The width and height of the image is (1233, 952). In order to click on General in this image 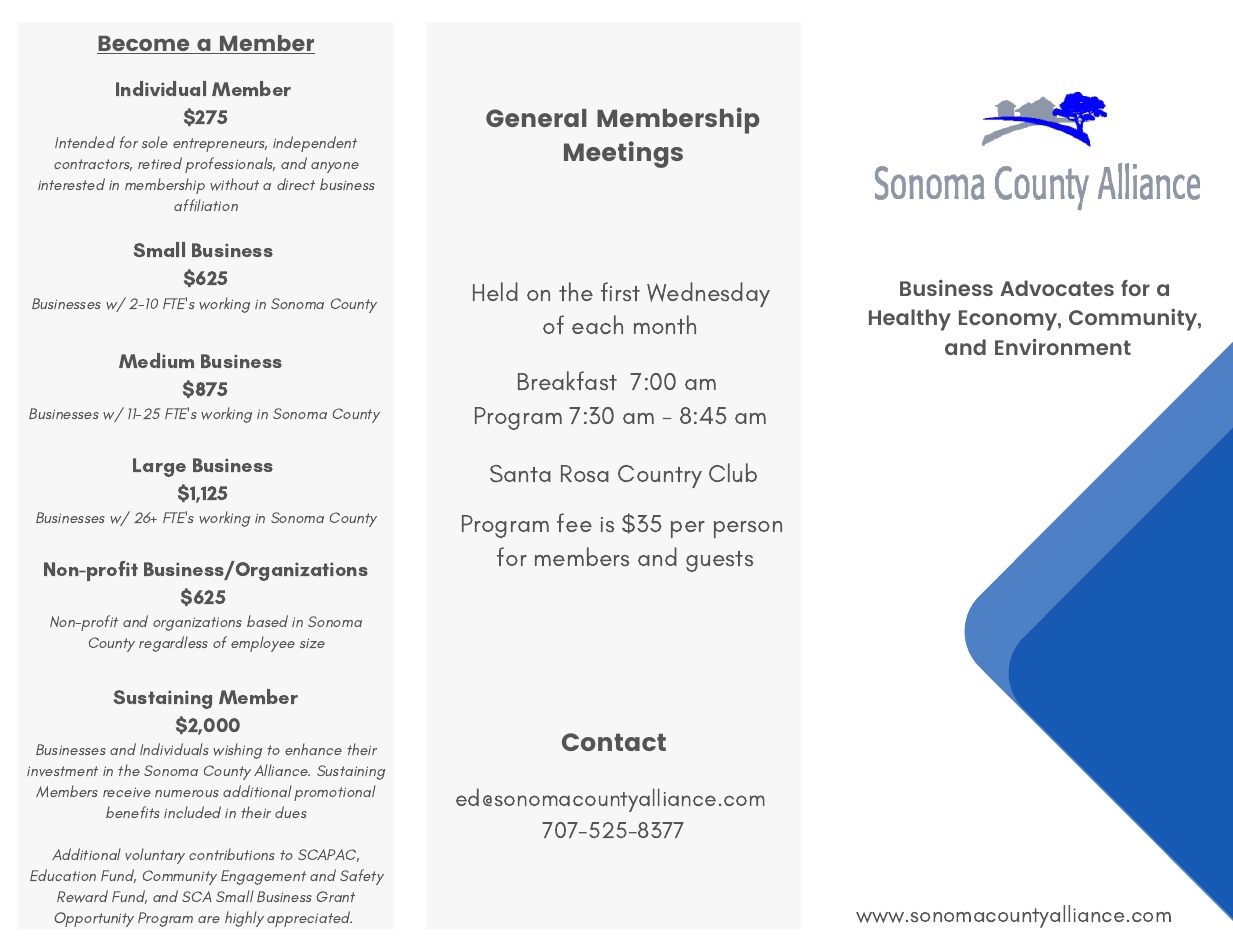, I will do `click(536, 118)`.
